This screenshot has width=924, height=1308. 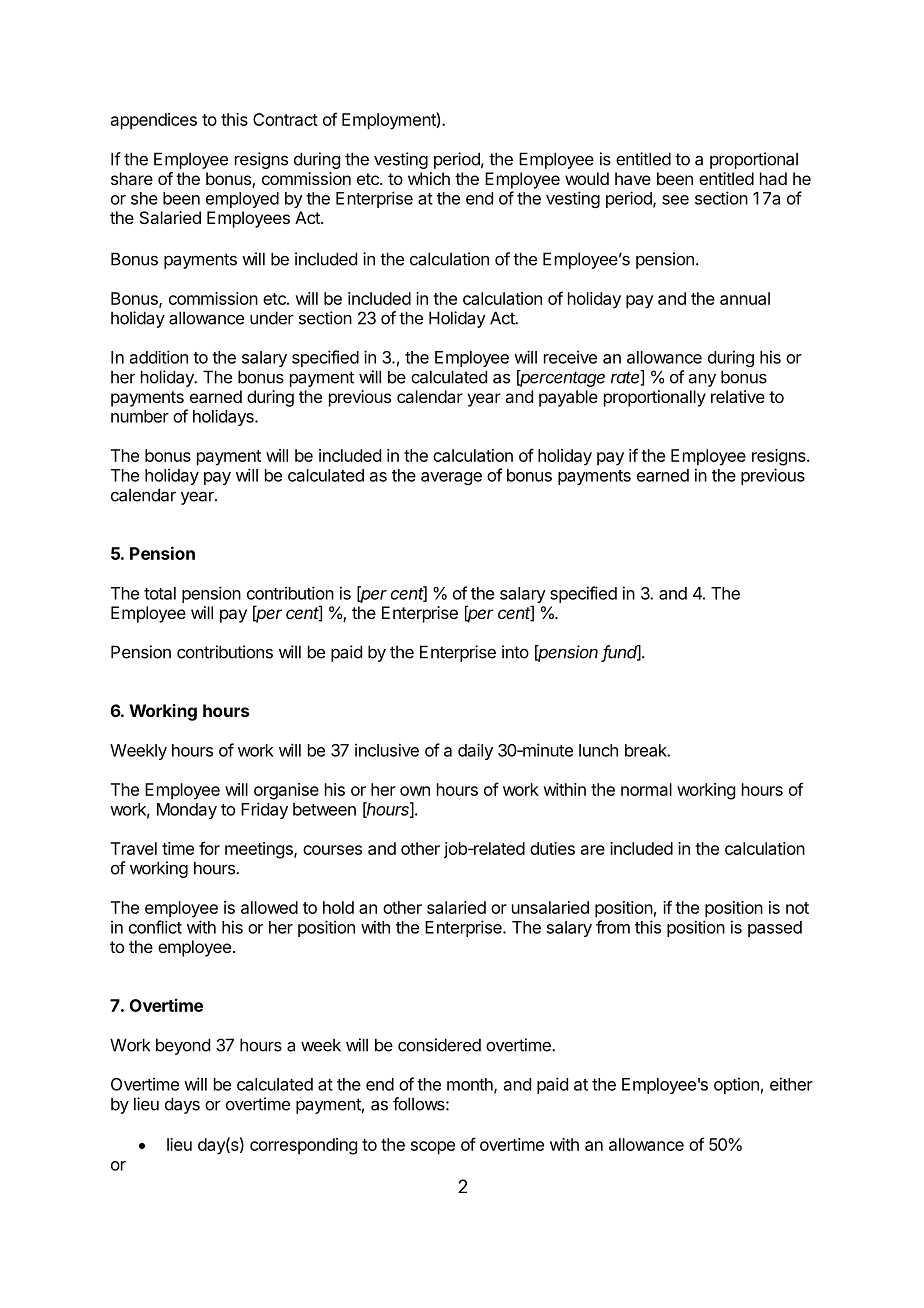 I want to click on scope, so click(x=433, y=1148).
